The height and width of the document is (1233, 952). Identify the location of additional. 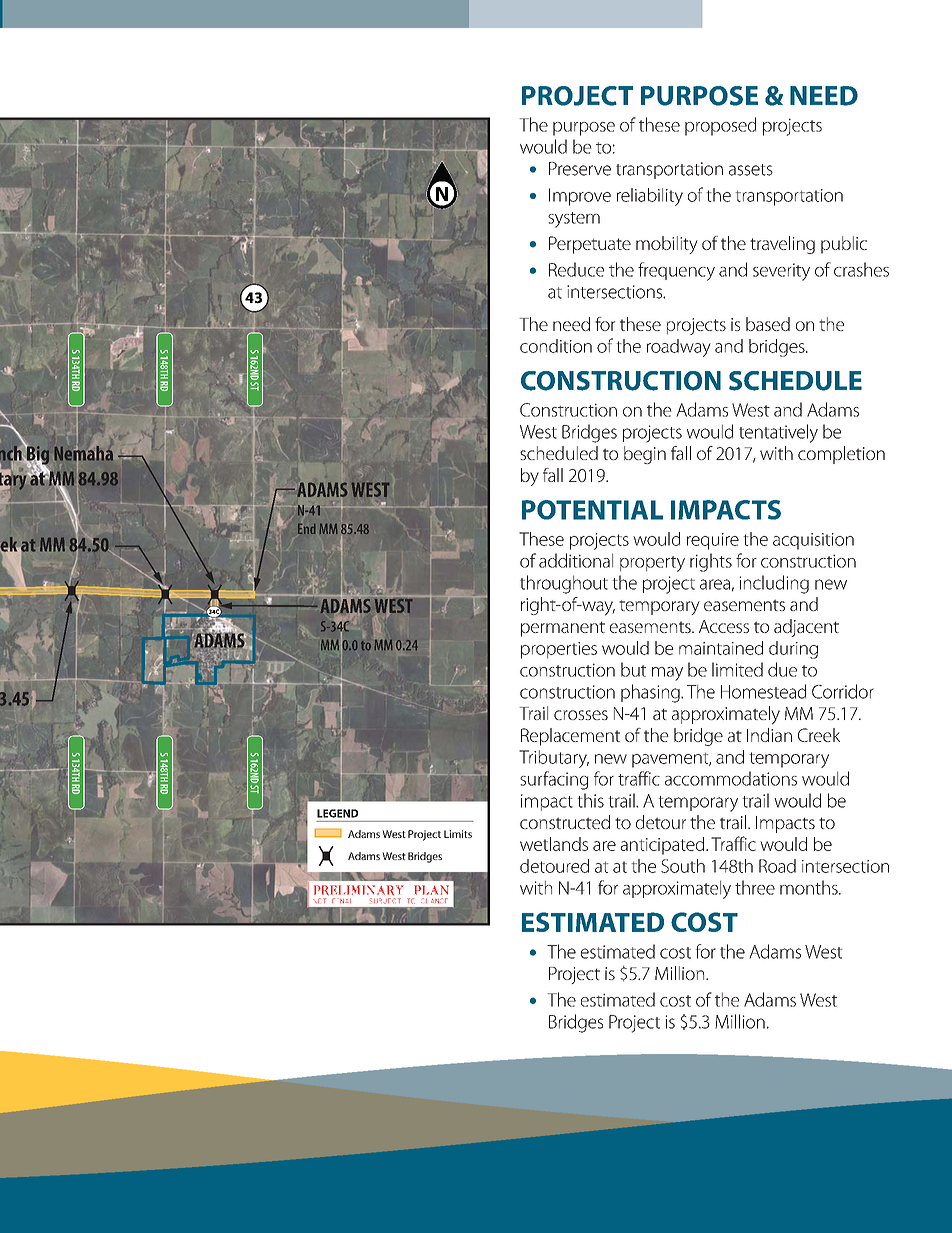
(576, 560).
